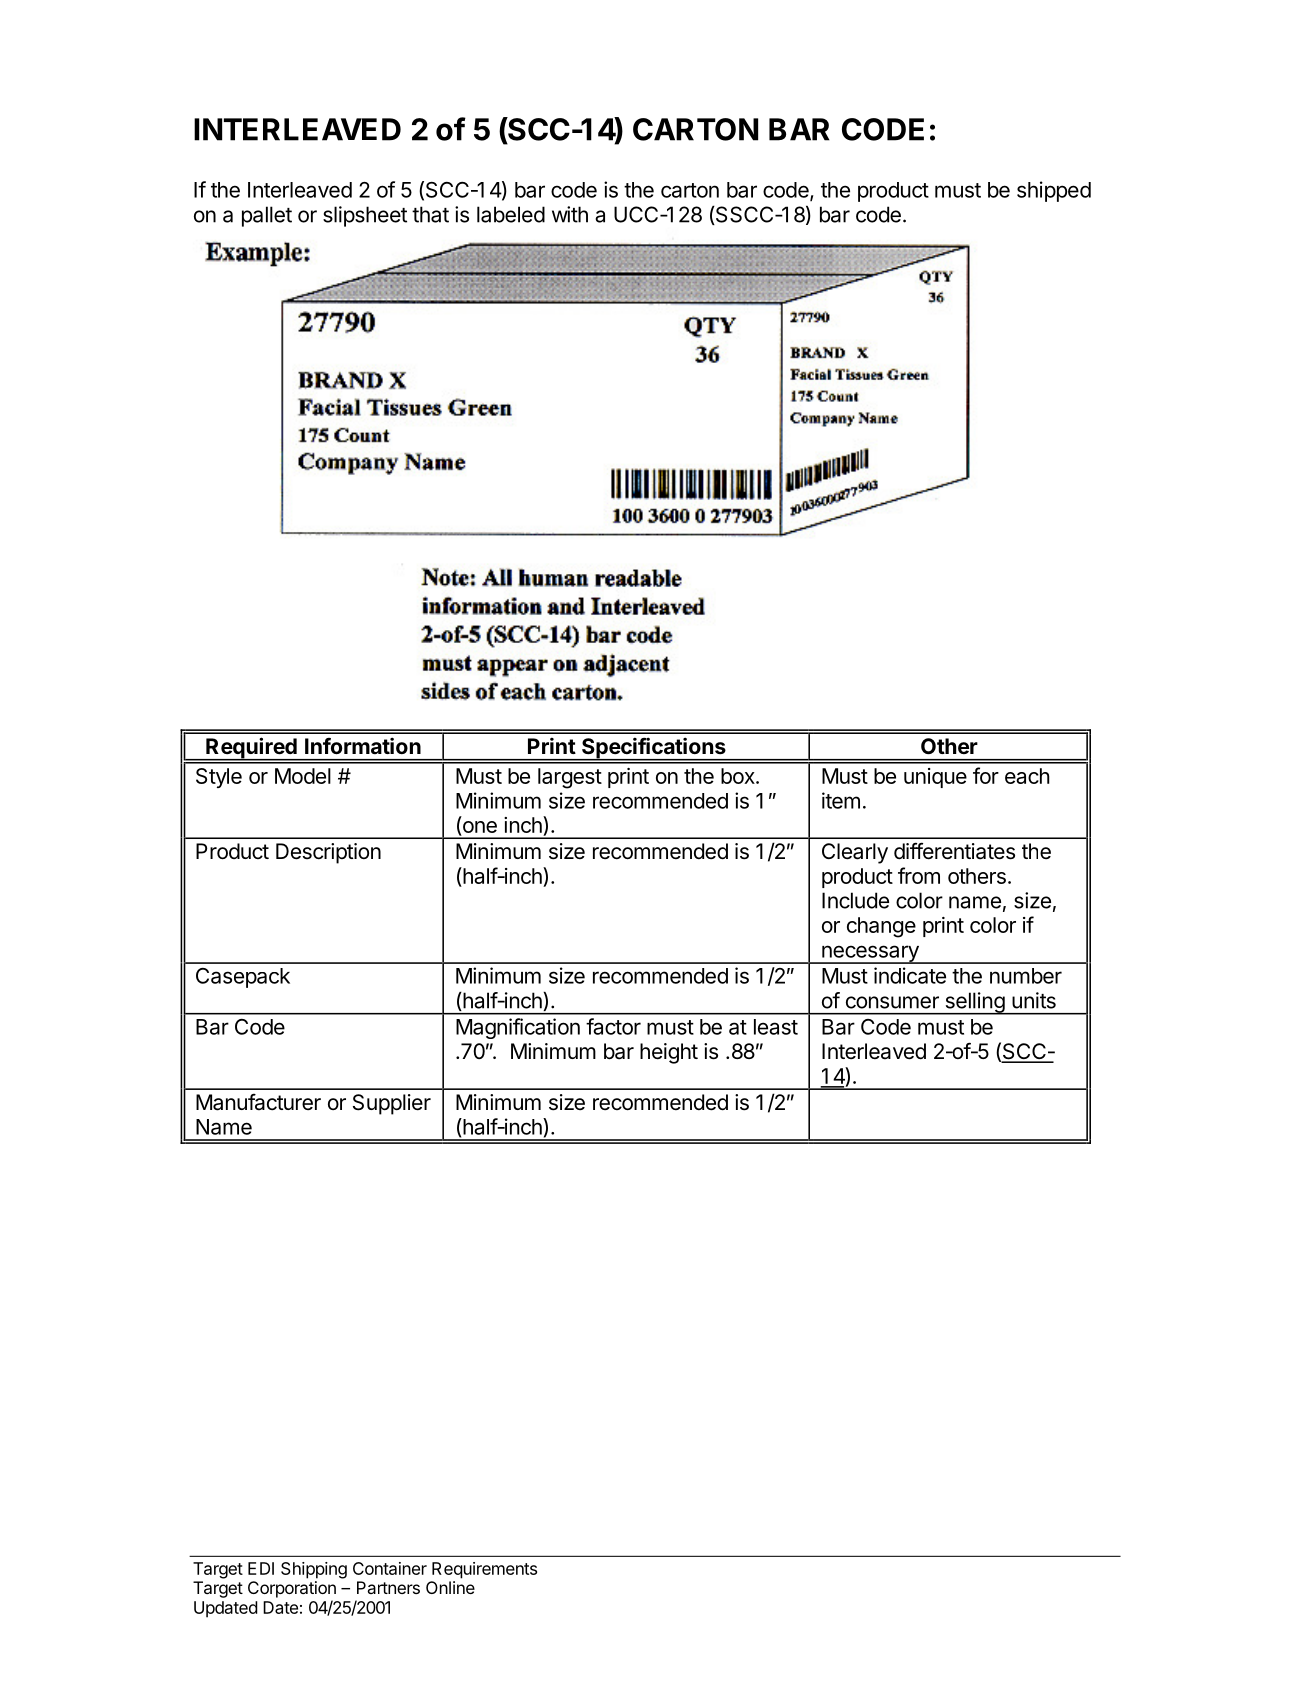 The image size is (1310, 1695). I want to click on pallet, so click(267, 216).
